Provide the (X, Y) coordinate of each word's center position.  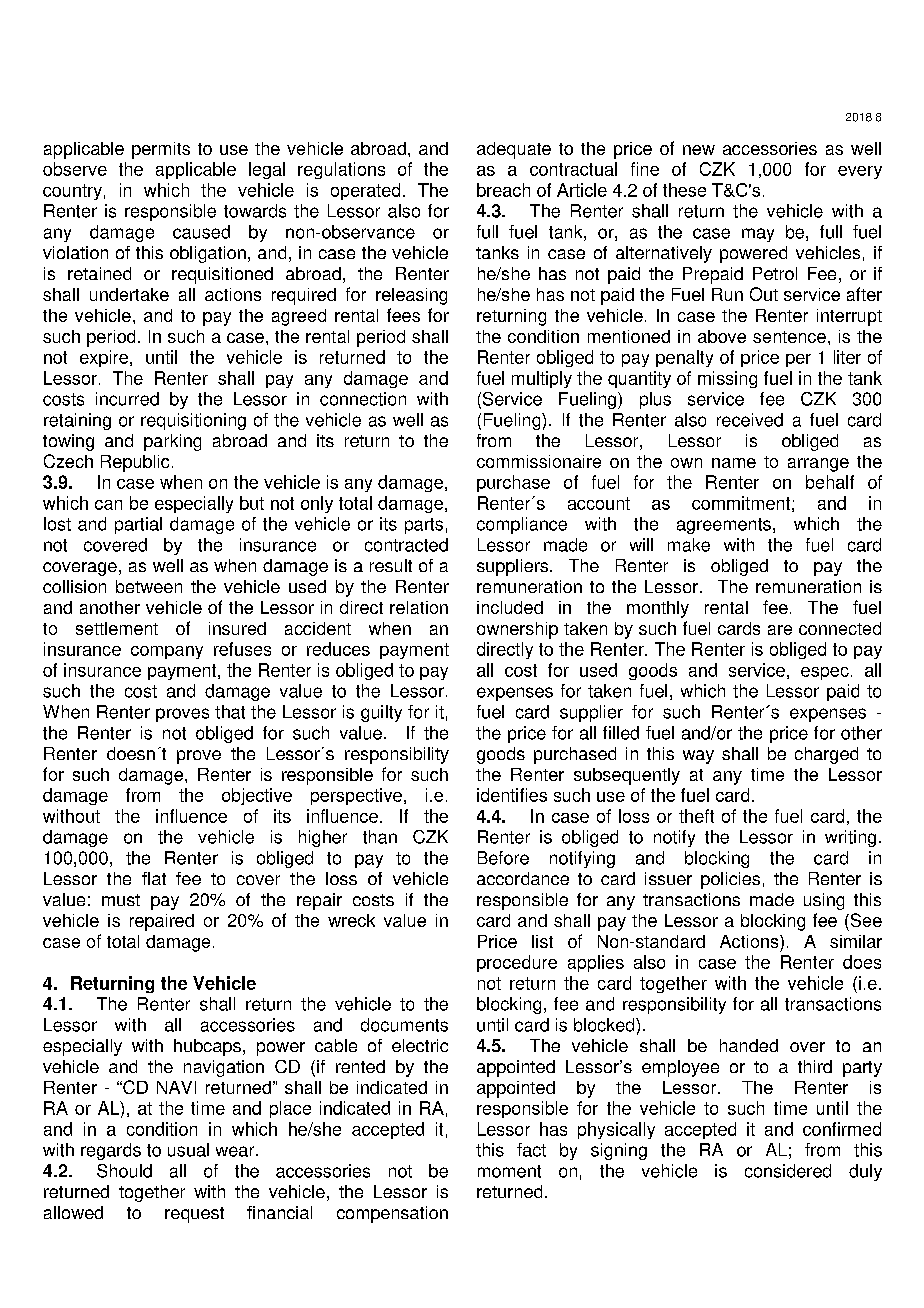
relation (419, 607)
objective (257, 796)
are (780, 630)
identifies (512, 795)
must (121, 900)
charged (826, 755)
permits (161, 150)
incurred (127, 399)
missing (727, 379)
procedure (517, 963)
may (758, 235)
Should (124, 1171)
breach (503, 190)
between (149, 586)
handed (749, 1045)
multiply (542, 379)
